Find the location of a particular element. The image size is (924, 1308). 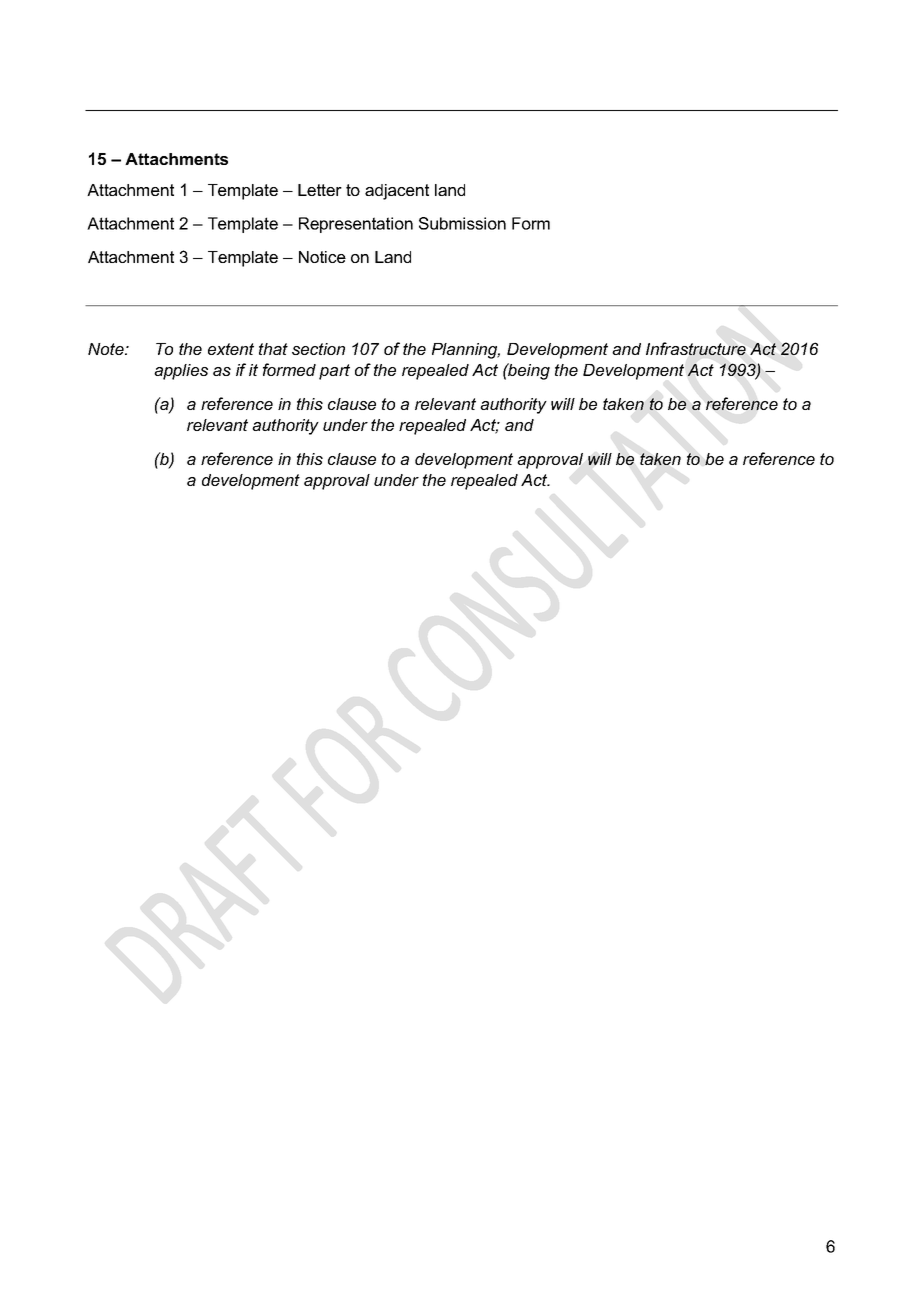

extent is located at coordinates (231, 349).
